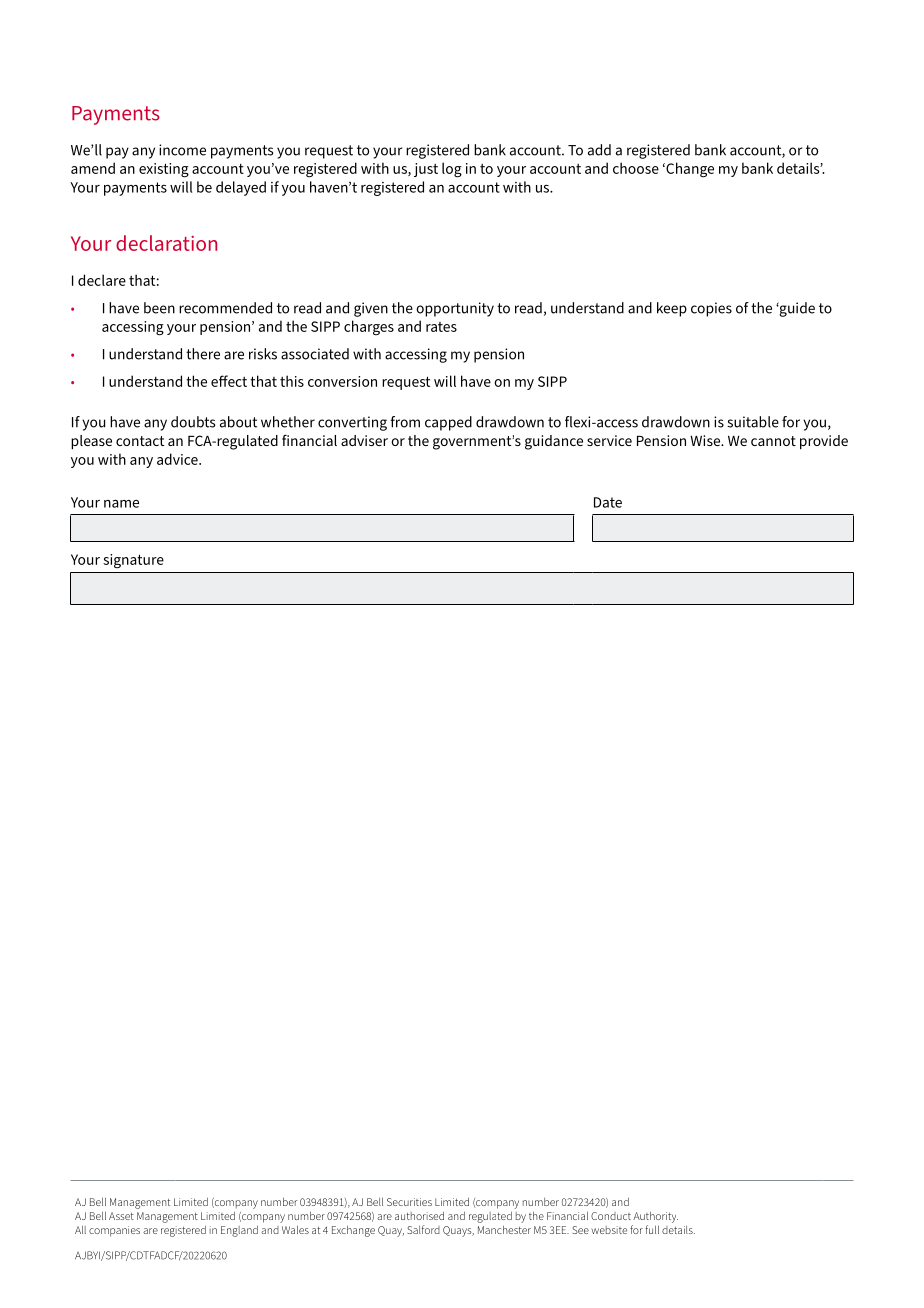  Describe the element at coordinates (121, 1216) in the image. I see `Asset` at that location.
